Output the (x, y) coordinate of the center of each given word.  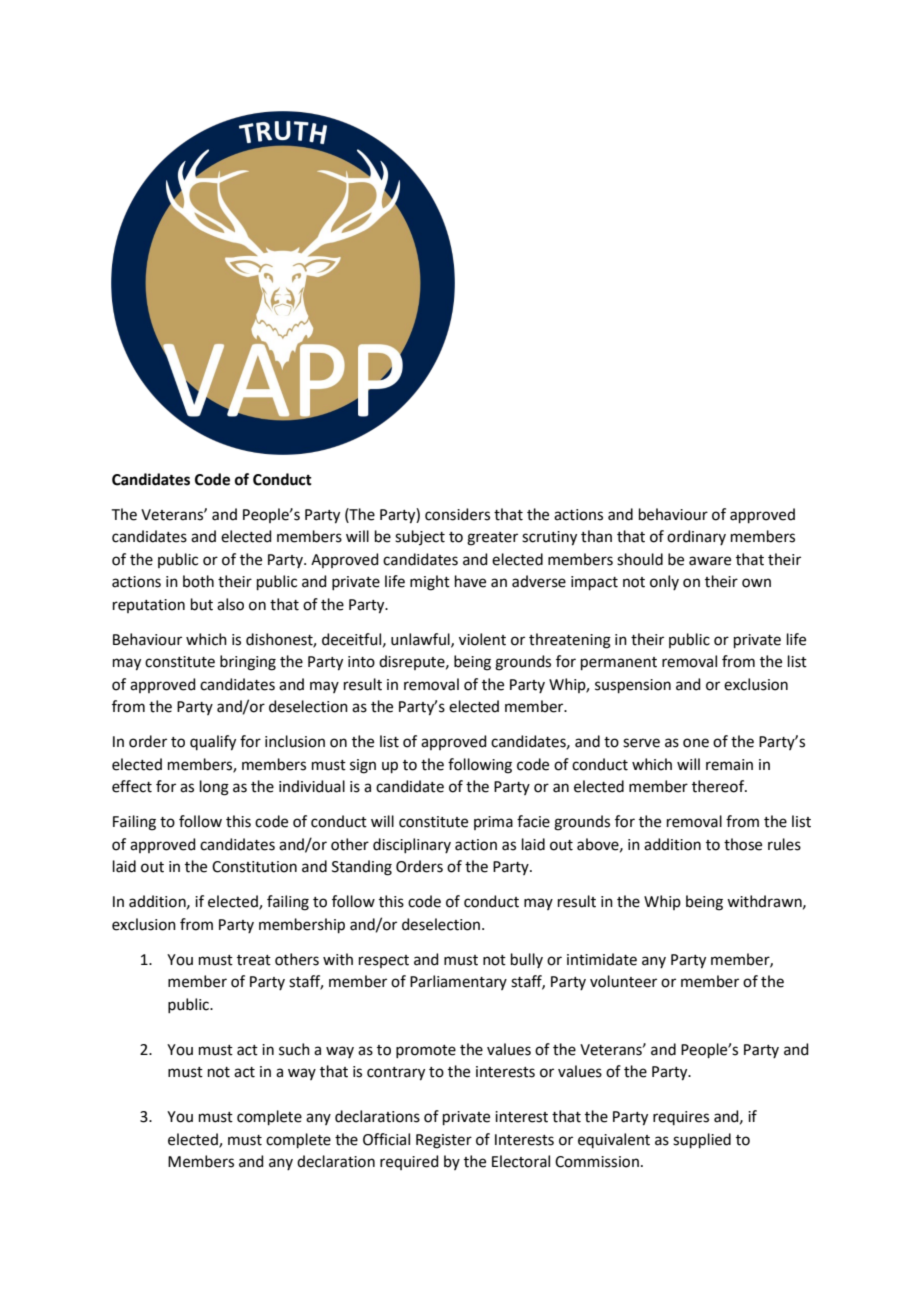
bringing (248, 663)
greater (492, 539)
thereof (719, 786)
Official (386, 1139)
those (743, 844)
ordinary (696, 537)
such (294, 1049)
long (214, 788)
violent (482, 639)
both (198, 581)
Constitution (254, 867)
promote (426, 1051)
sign (363, 766)
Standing (362, 868)
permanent (619, 663)
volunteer (623, 981)
